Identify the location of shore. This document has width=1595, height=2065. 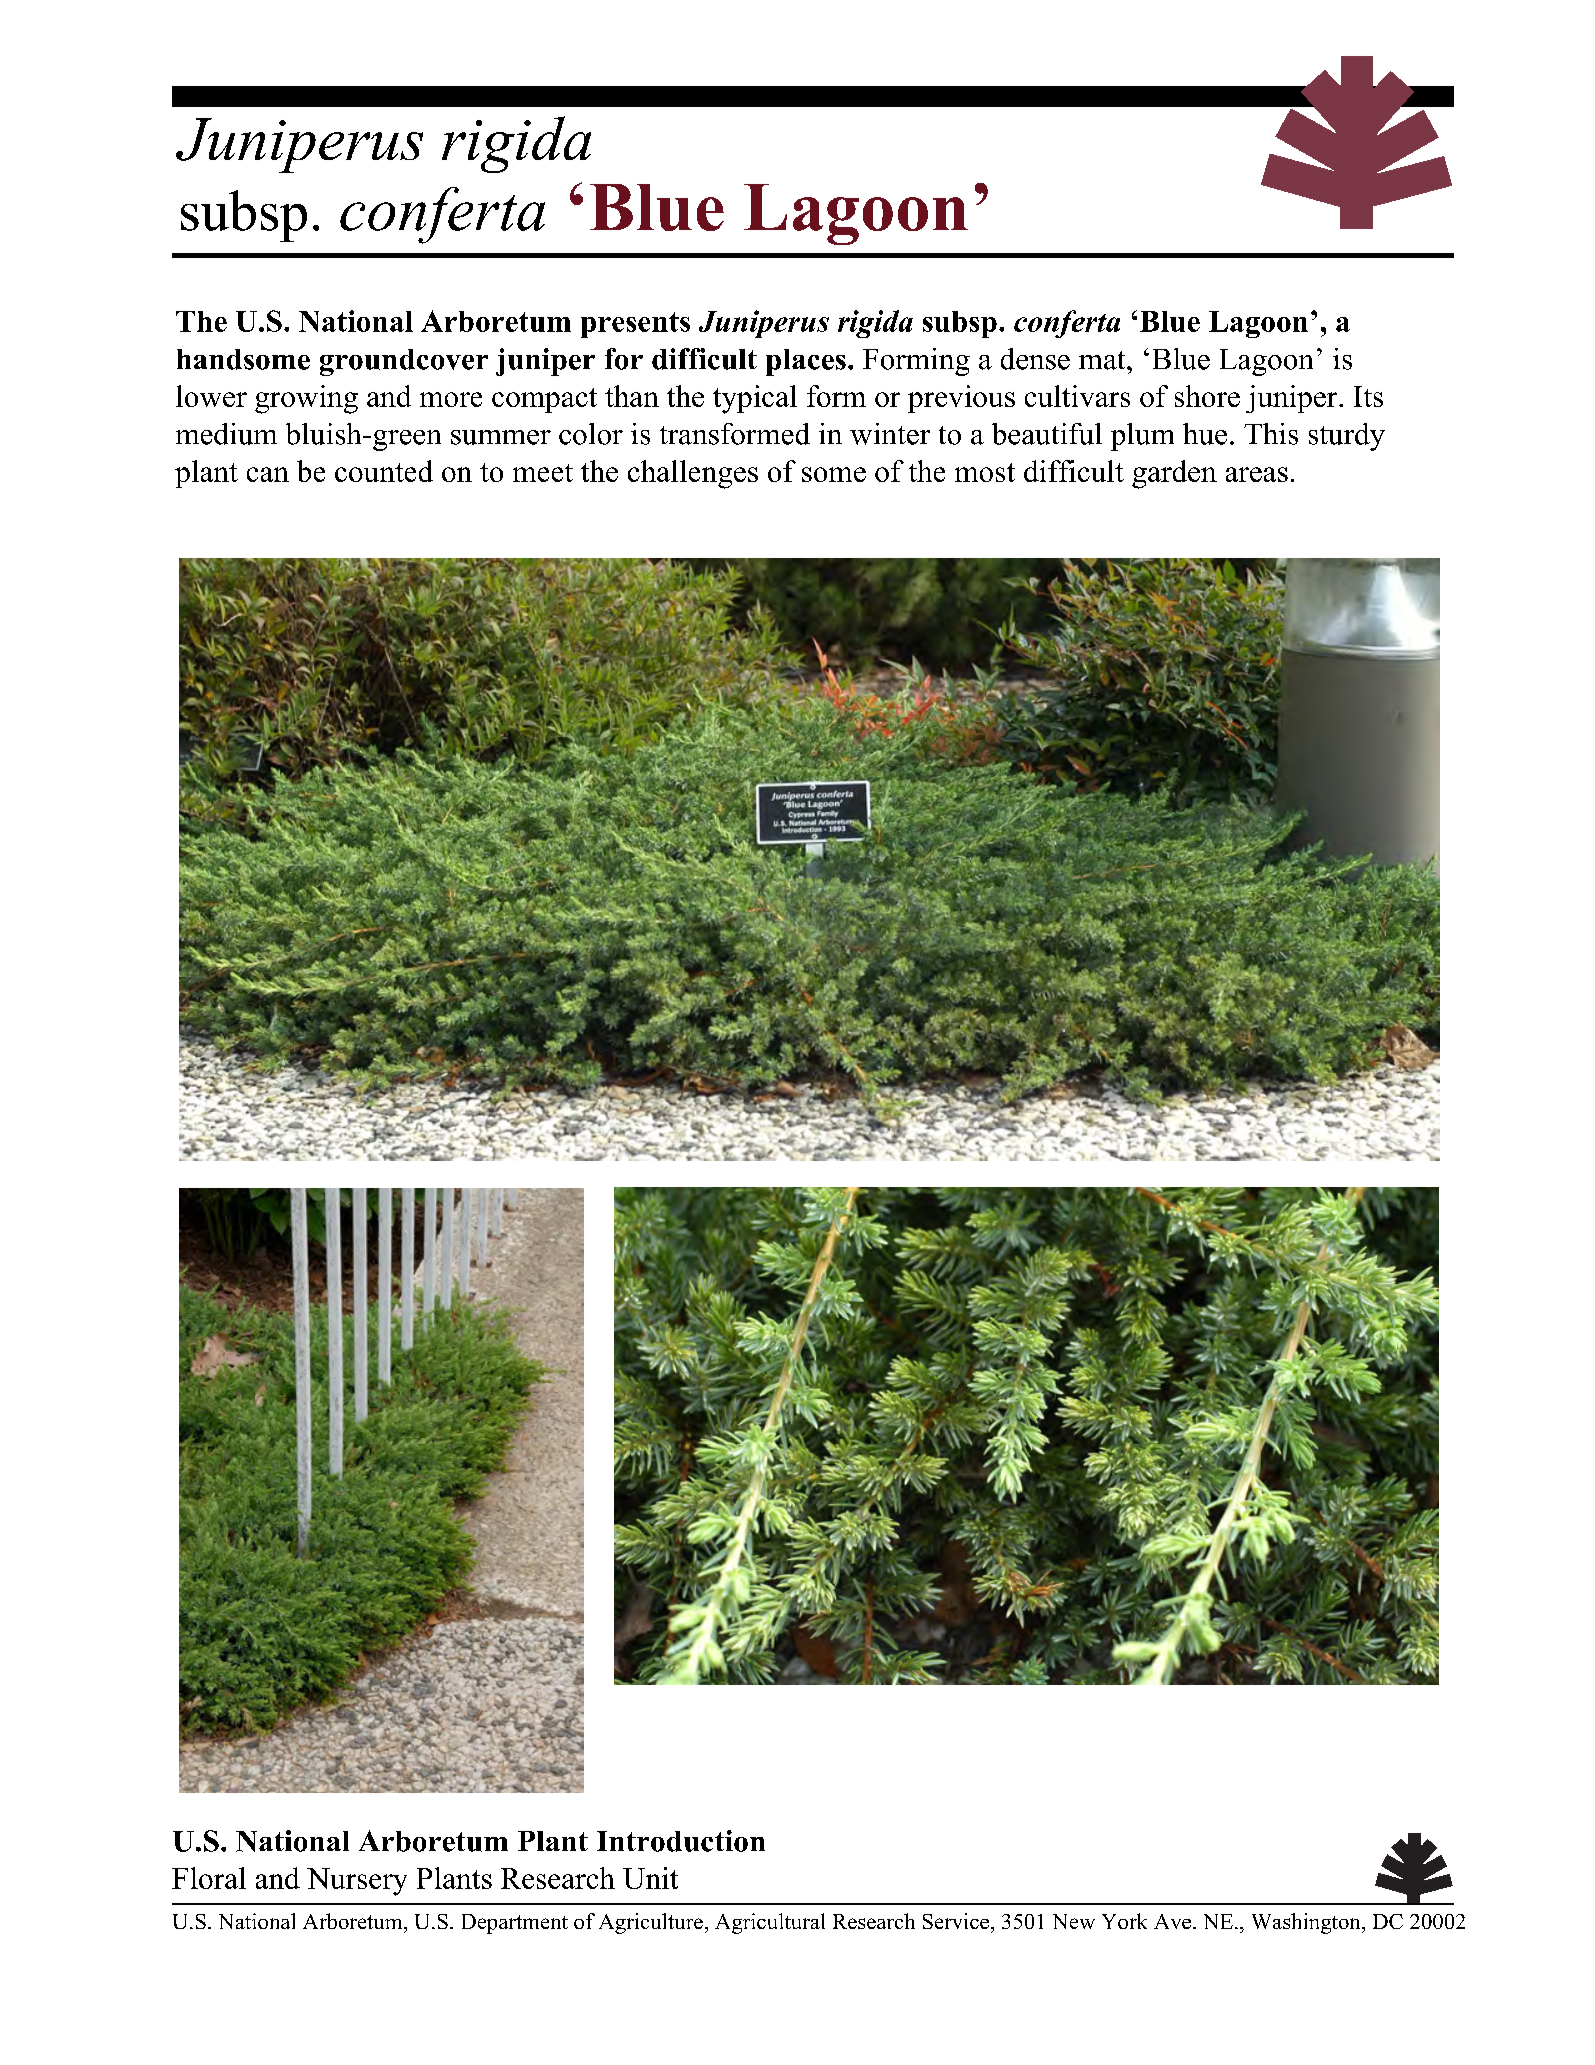
(1207, 396).
